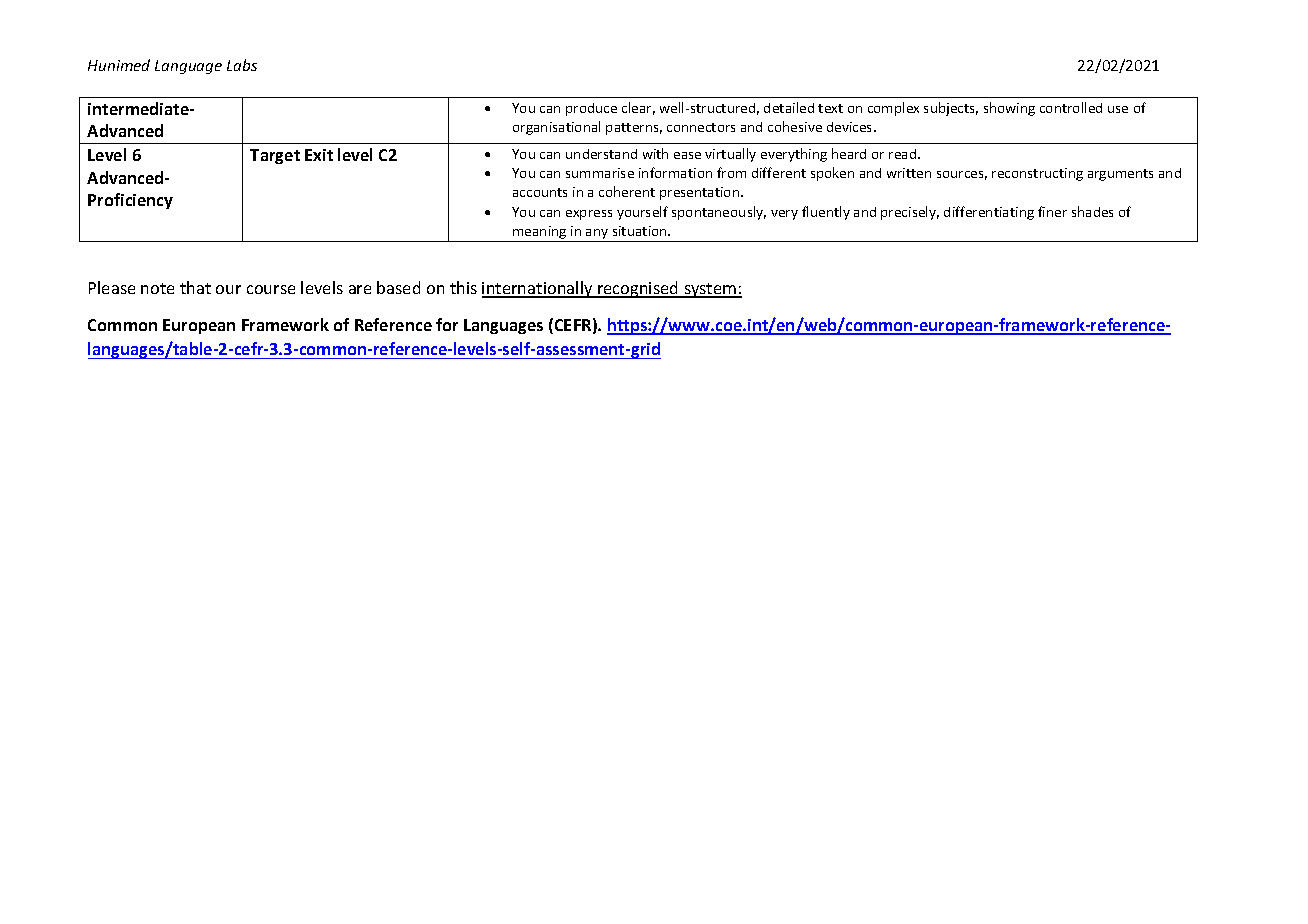 The image size is (1308, 924). I want to click on produce, so click(591, 109).
